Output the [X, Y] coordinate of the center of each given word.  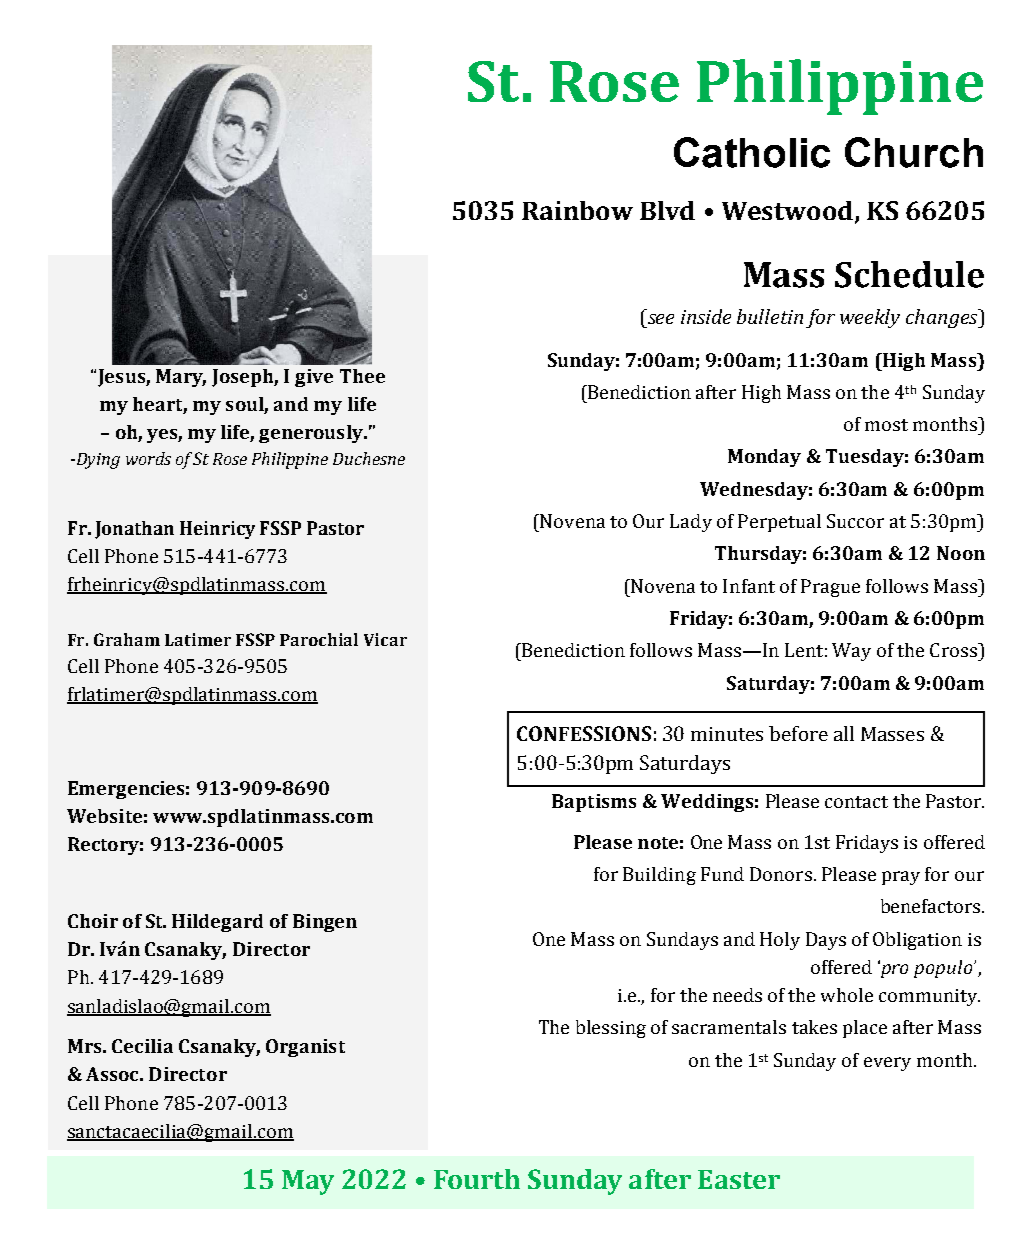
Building [659, 876]
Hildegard [217, 923]
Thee [362, 376]
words [148, 458]
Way [851, 652]
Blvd [667, 210]
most [886, 425]
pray [901, 878]
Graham [127, 639]
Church [914, 152]
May [308, 1182]
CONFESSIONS [584, 733]
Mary [181, 378]
